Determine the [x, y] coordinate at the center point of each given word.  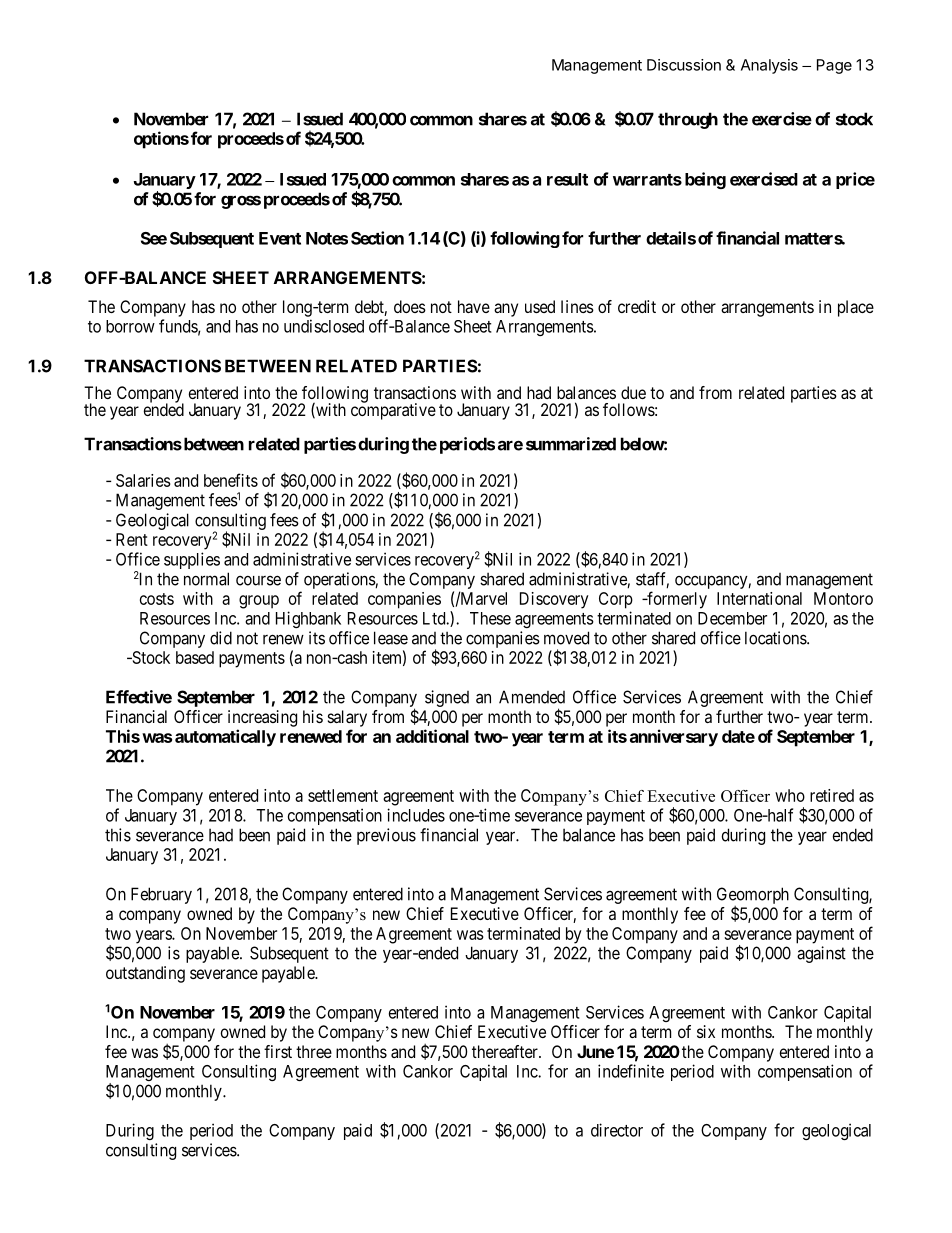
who [790, 795]
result [567, 179]
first [278, 1051]
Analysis [769, 66]
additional [432, 736]
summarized [571, 444]
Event [280, 238]
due [633, 392]
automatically [225, 738]
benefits [231, 480]
